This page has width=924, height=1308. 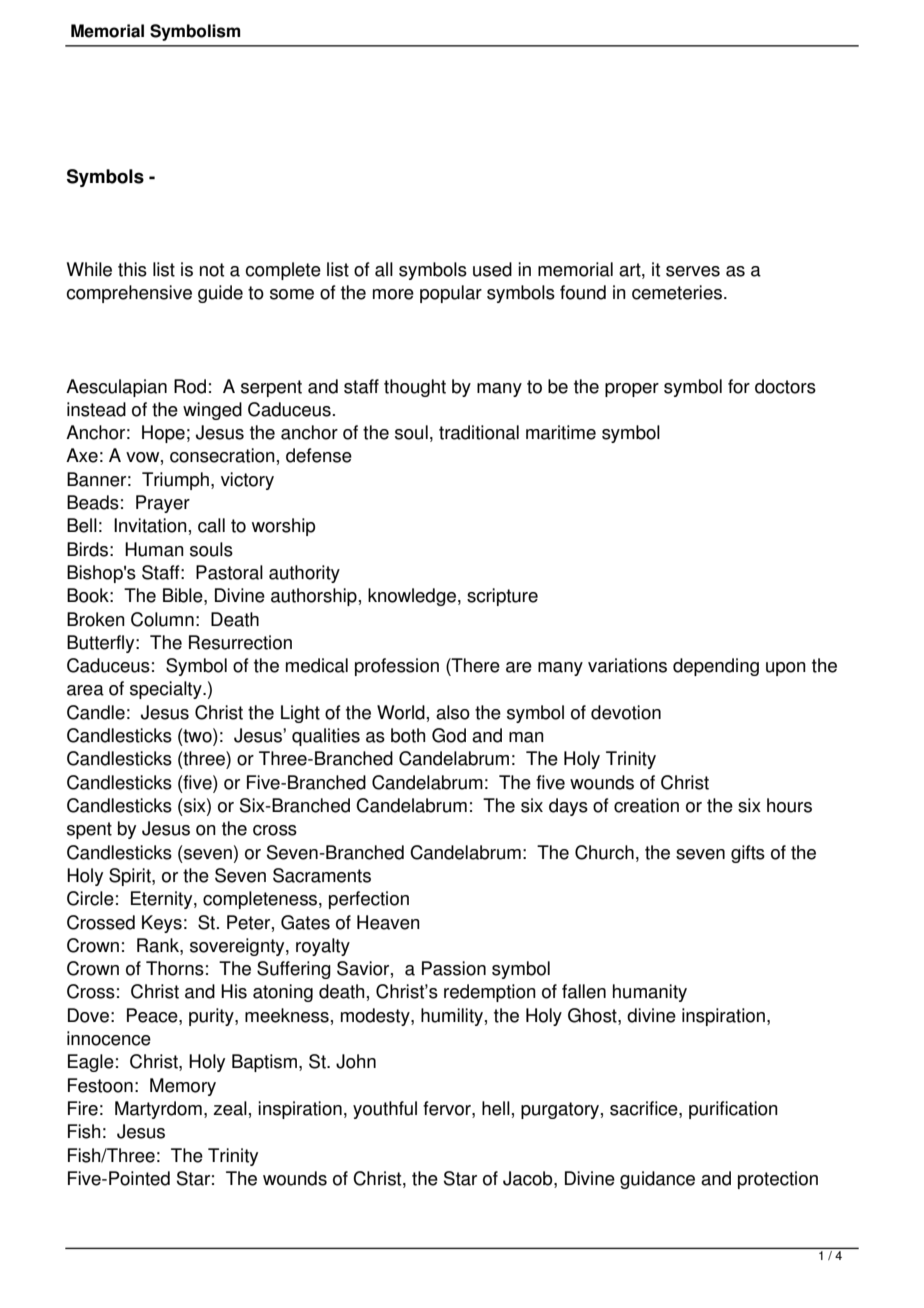 I want to click on devotion, so click(x=626, y=712).
